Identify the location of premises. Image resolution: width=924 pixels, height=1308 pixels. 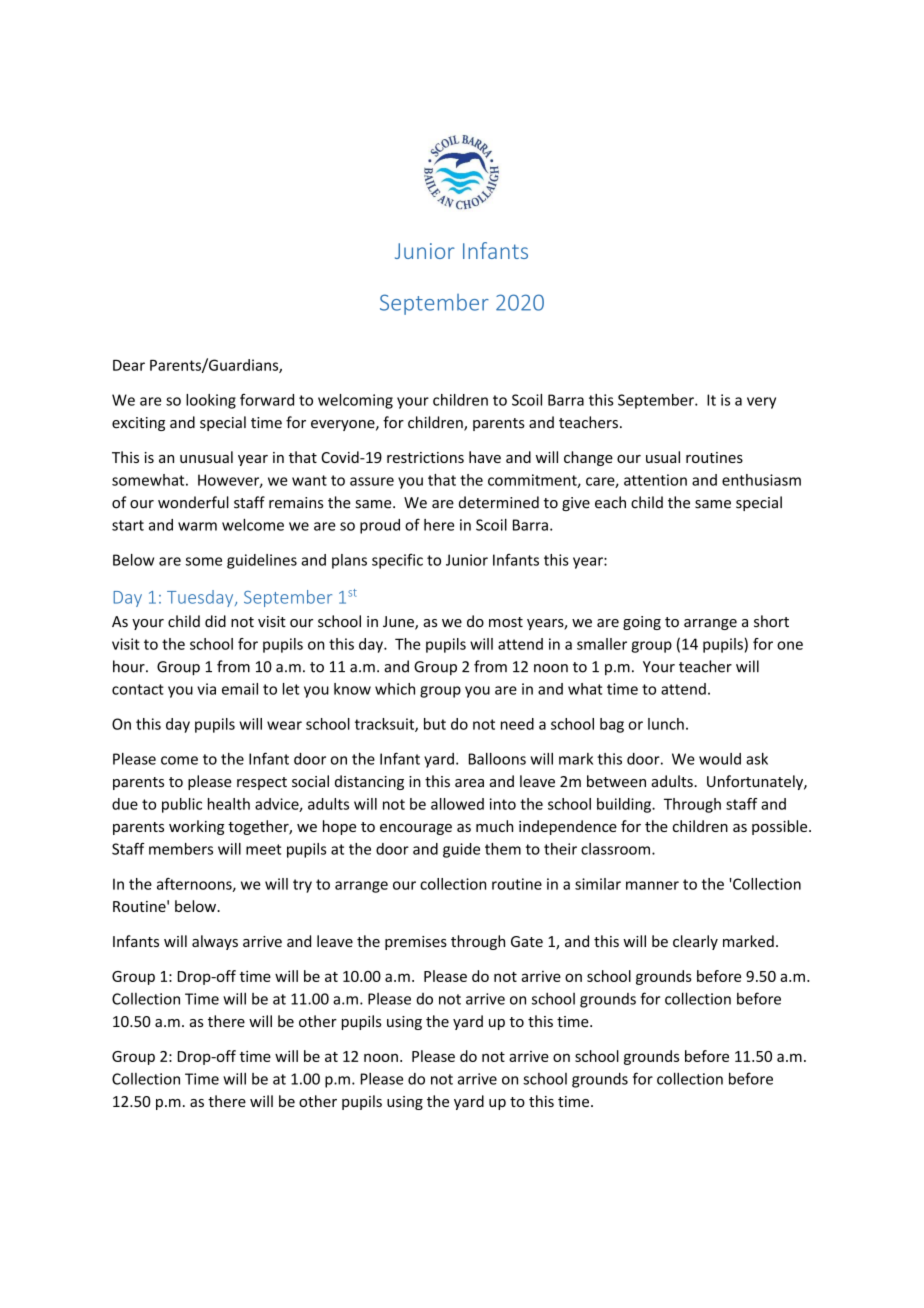
(416, 943).
